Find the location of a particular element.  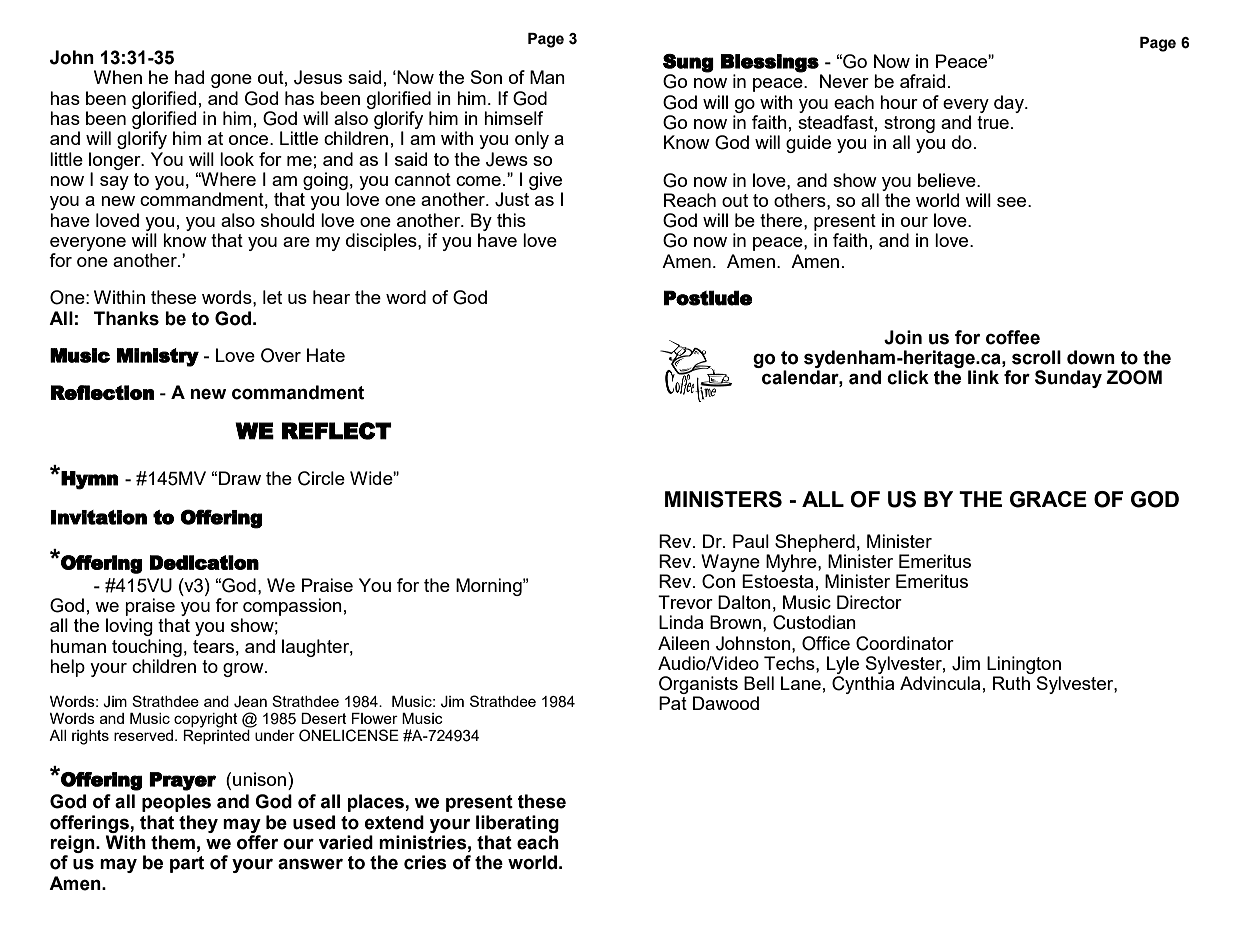

coffee is located at coordinates (1013, 337).
